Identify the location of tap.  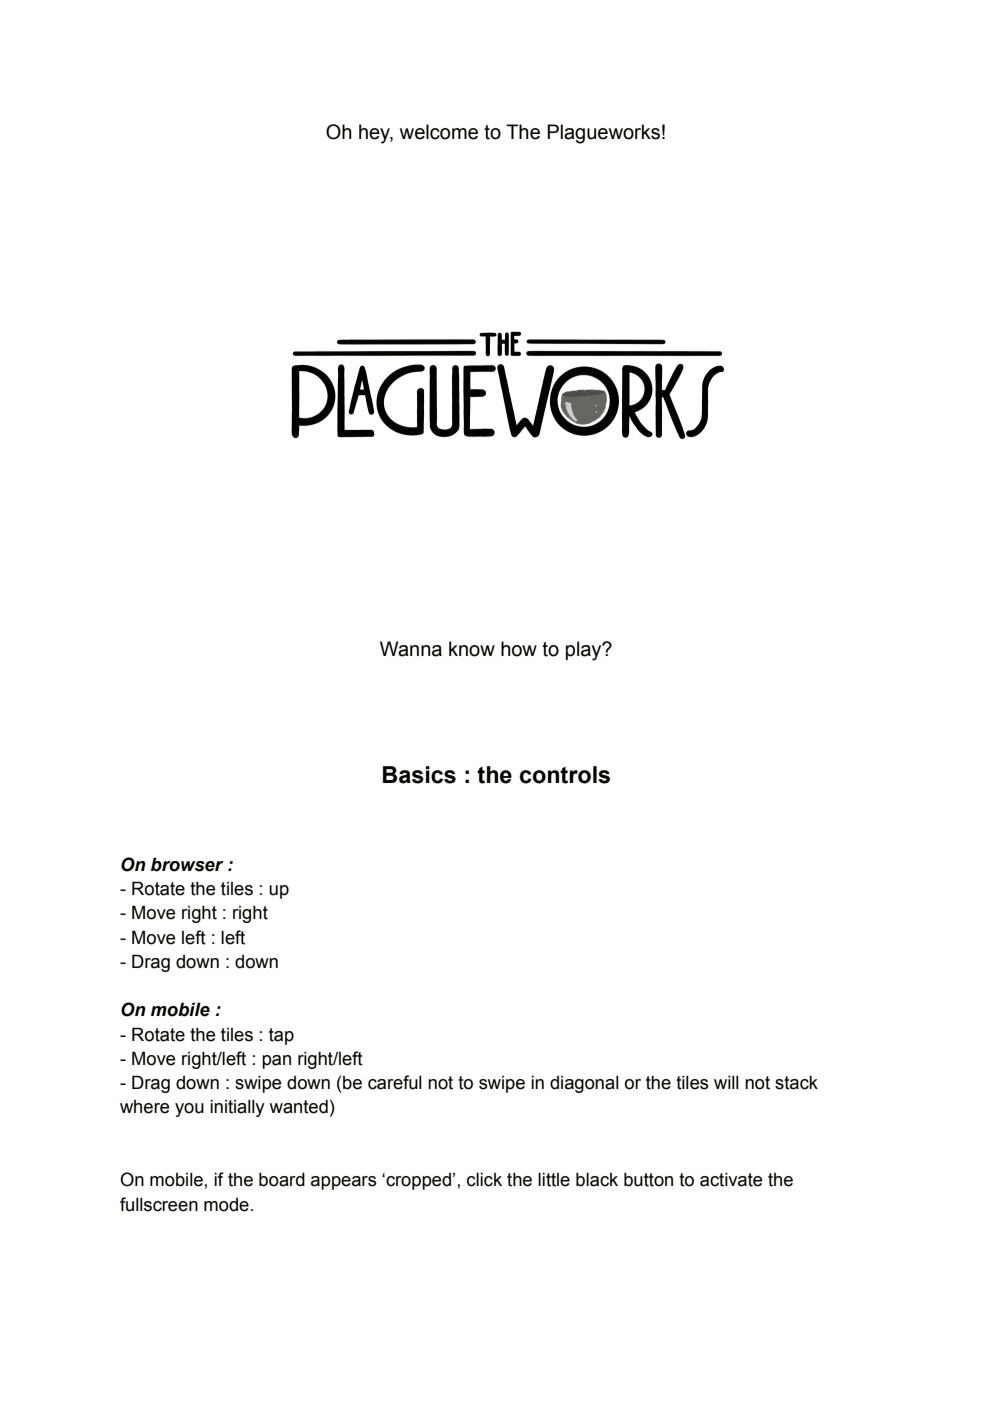
(281, 1036).
